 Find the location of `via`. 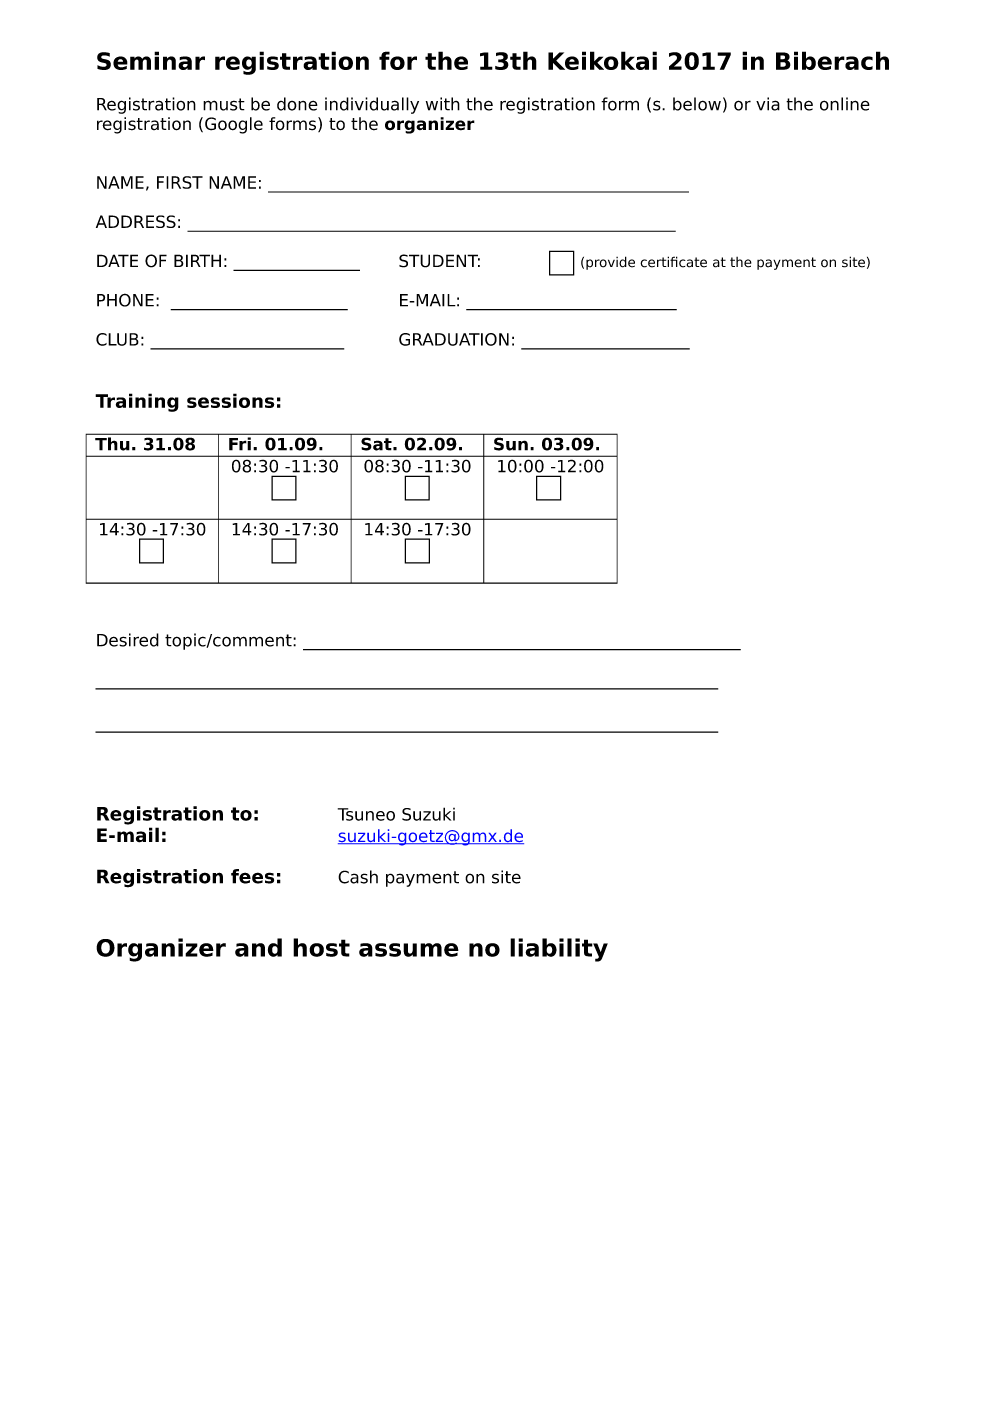

via is located at coordinates (768, 104).
